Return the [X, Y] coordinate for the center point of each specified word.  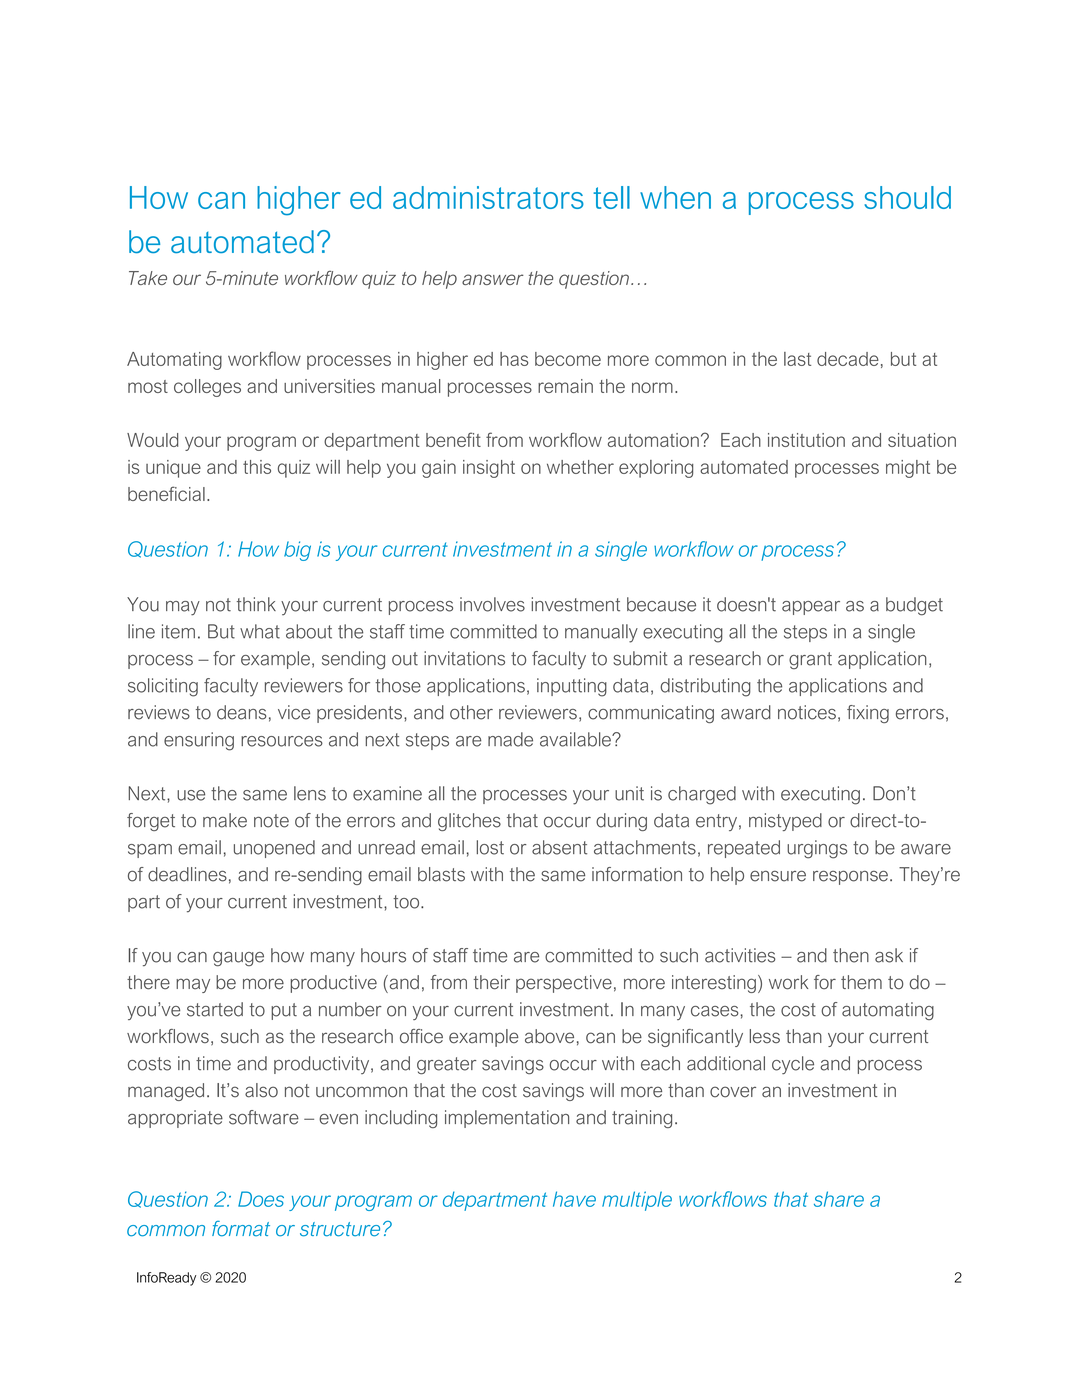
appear [811, 608]
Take [148, 278]
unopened [274, 849]
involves [492, 604]
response [850, 877]
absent [559, 847]
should [907, 197]
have [574, 1199]
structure [340, 1229]
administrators [488, 197]
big [297, 551]
